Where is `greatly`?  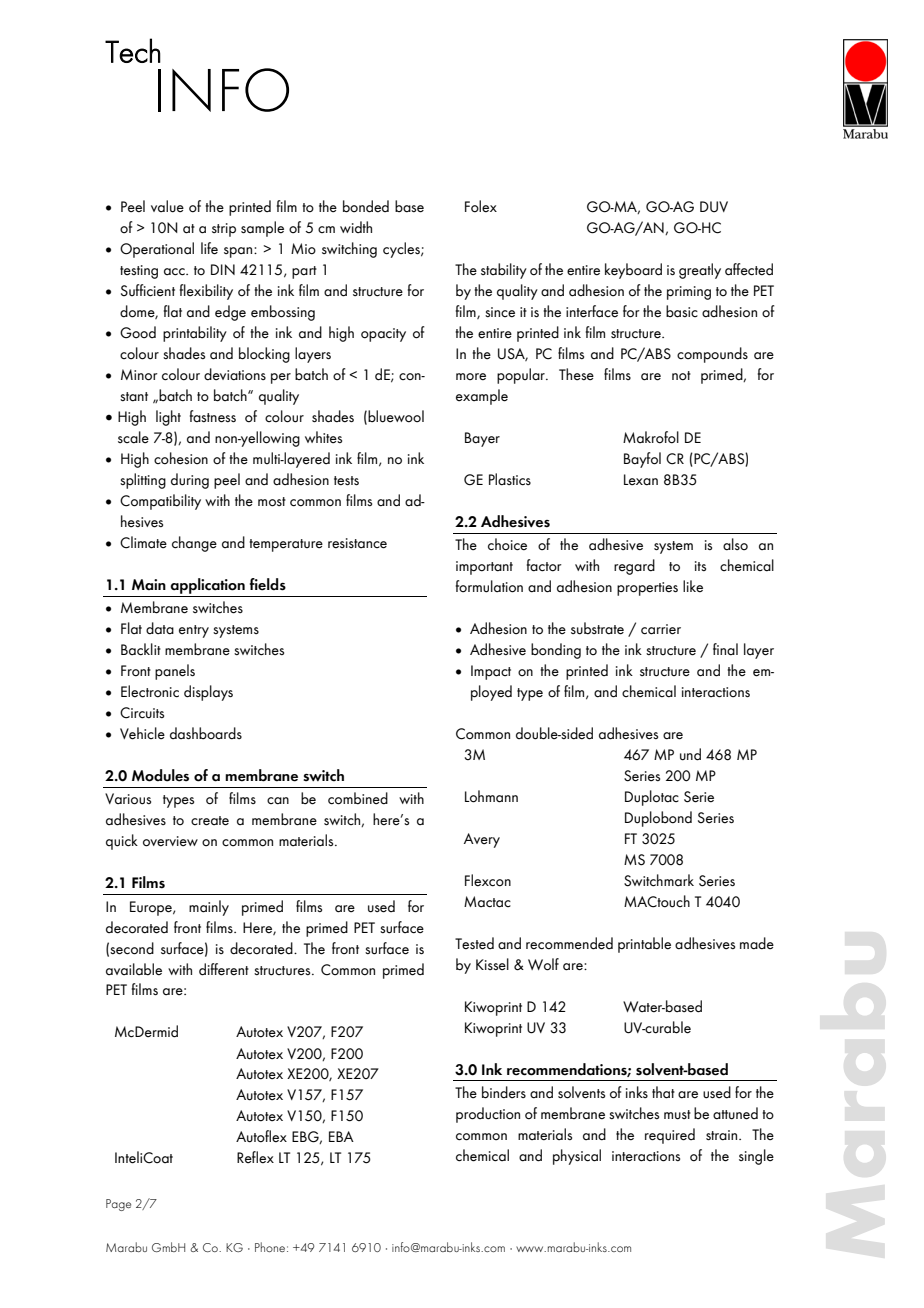 greatly is located at coordinates (700, 271).
